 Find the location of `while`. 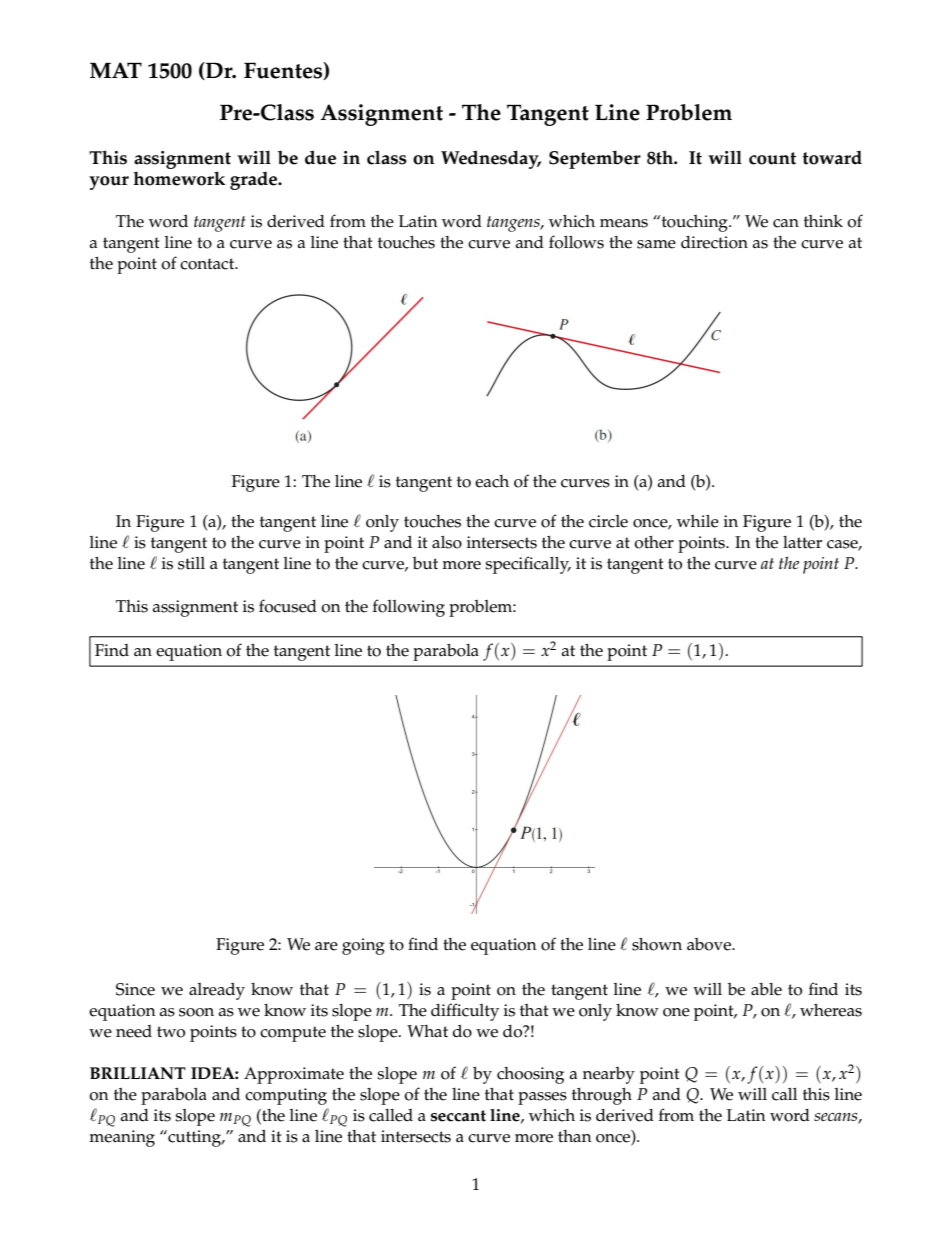

while is located at coordinates (698, 521).
